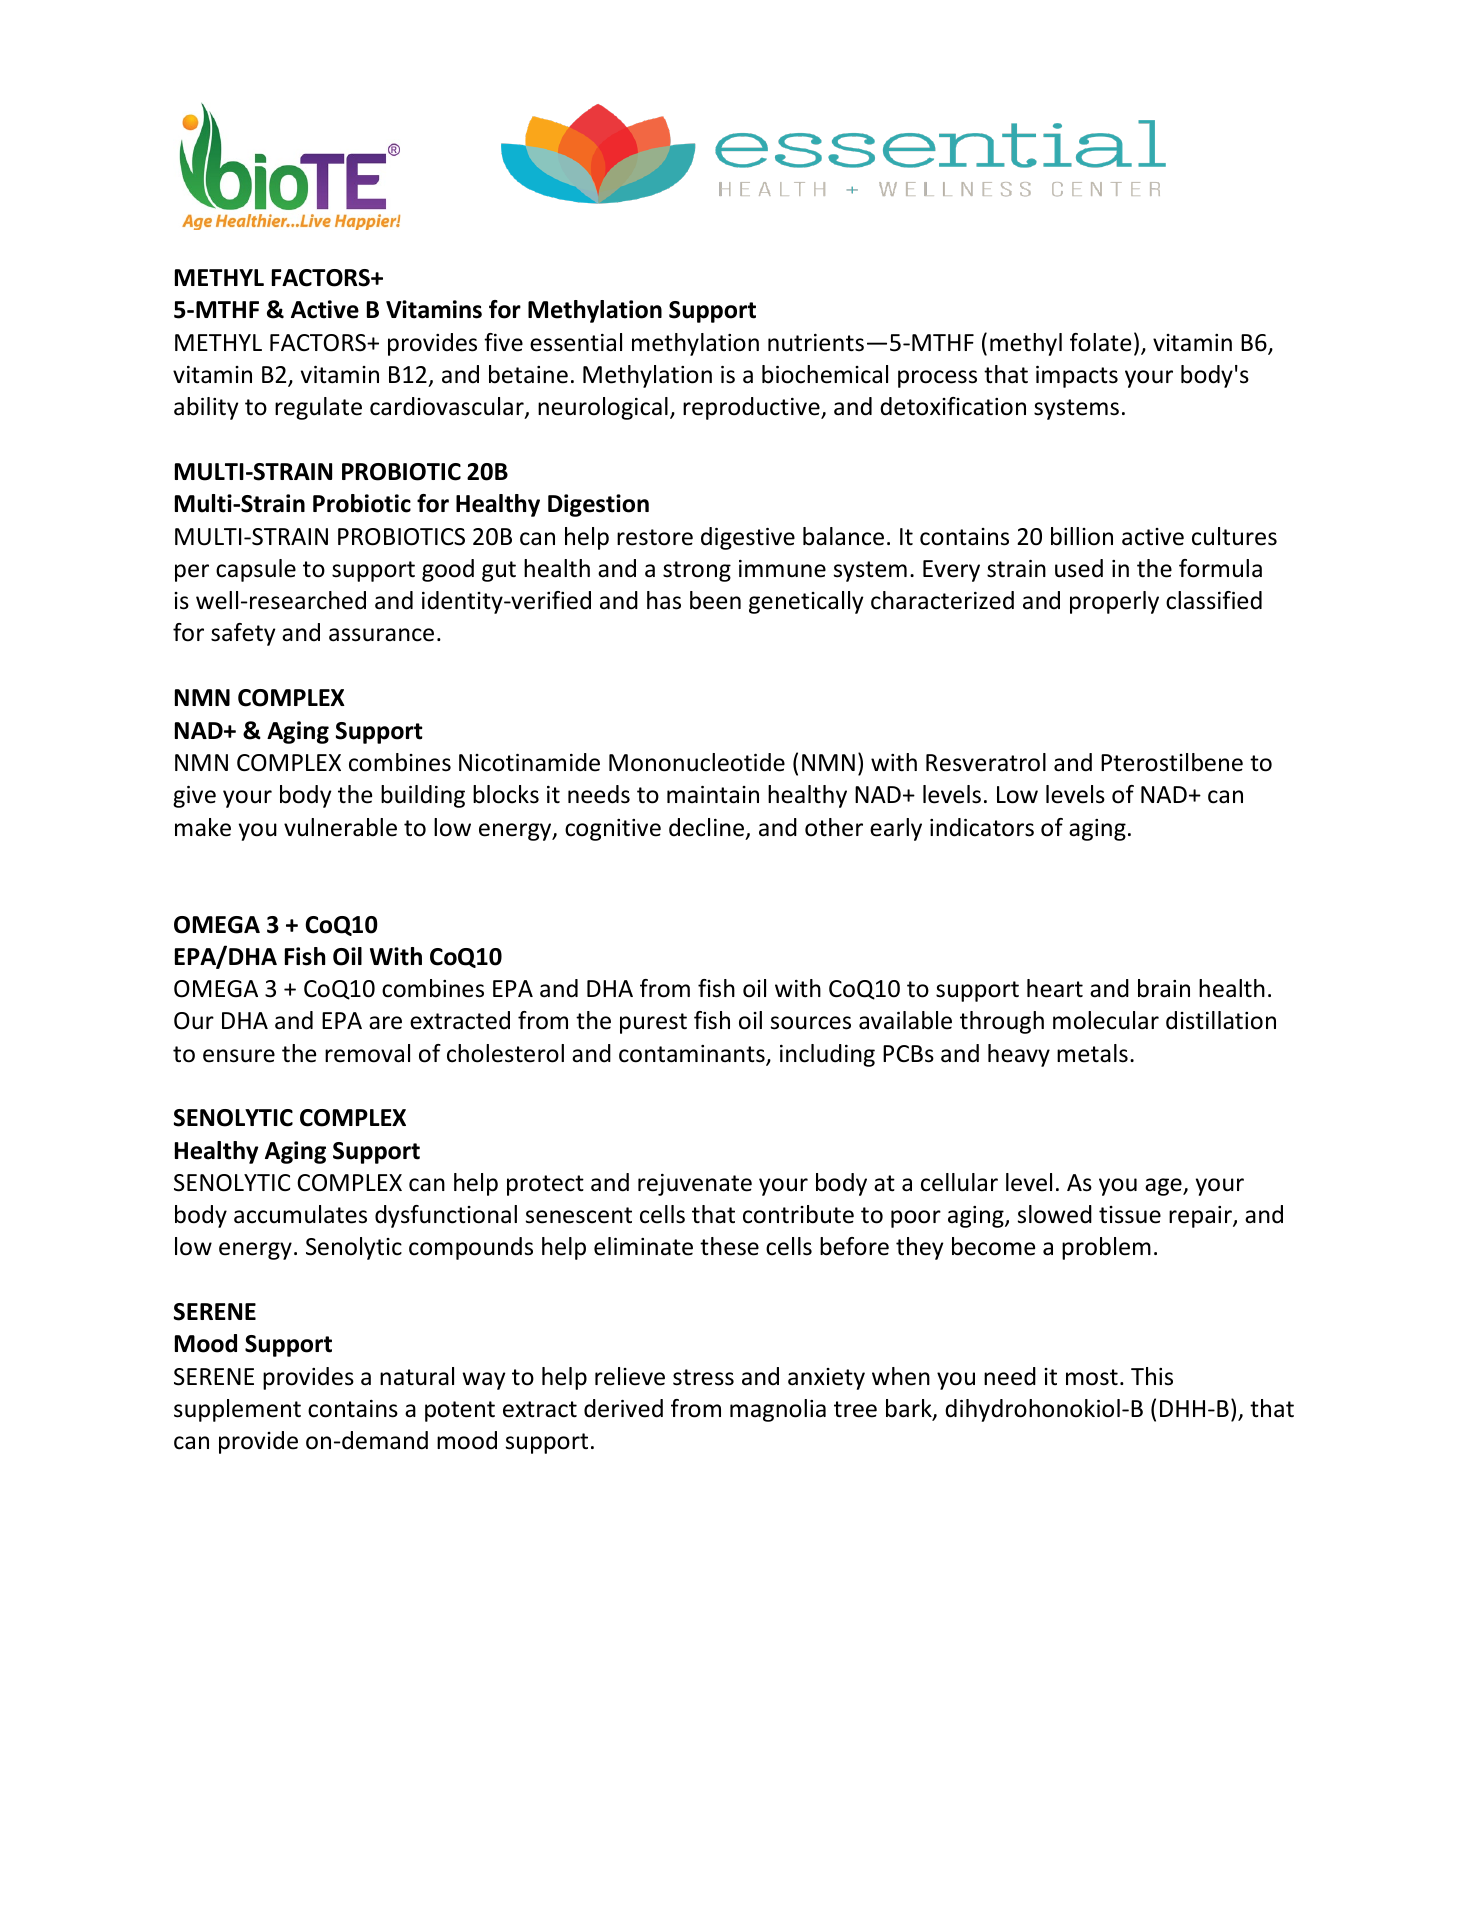  What do you see at coordinates (381, 635) in the page?
I see `assurance` at bounding box center [381, 635].
